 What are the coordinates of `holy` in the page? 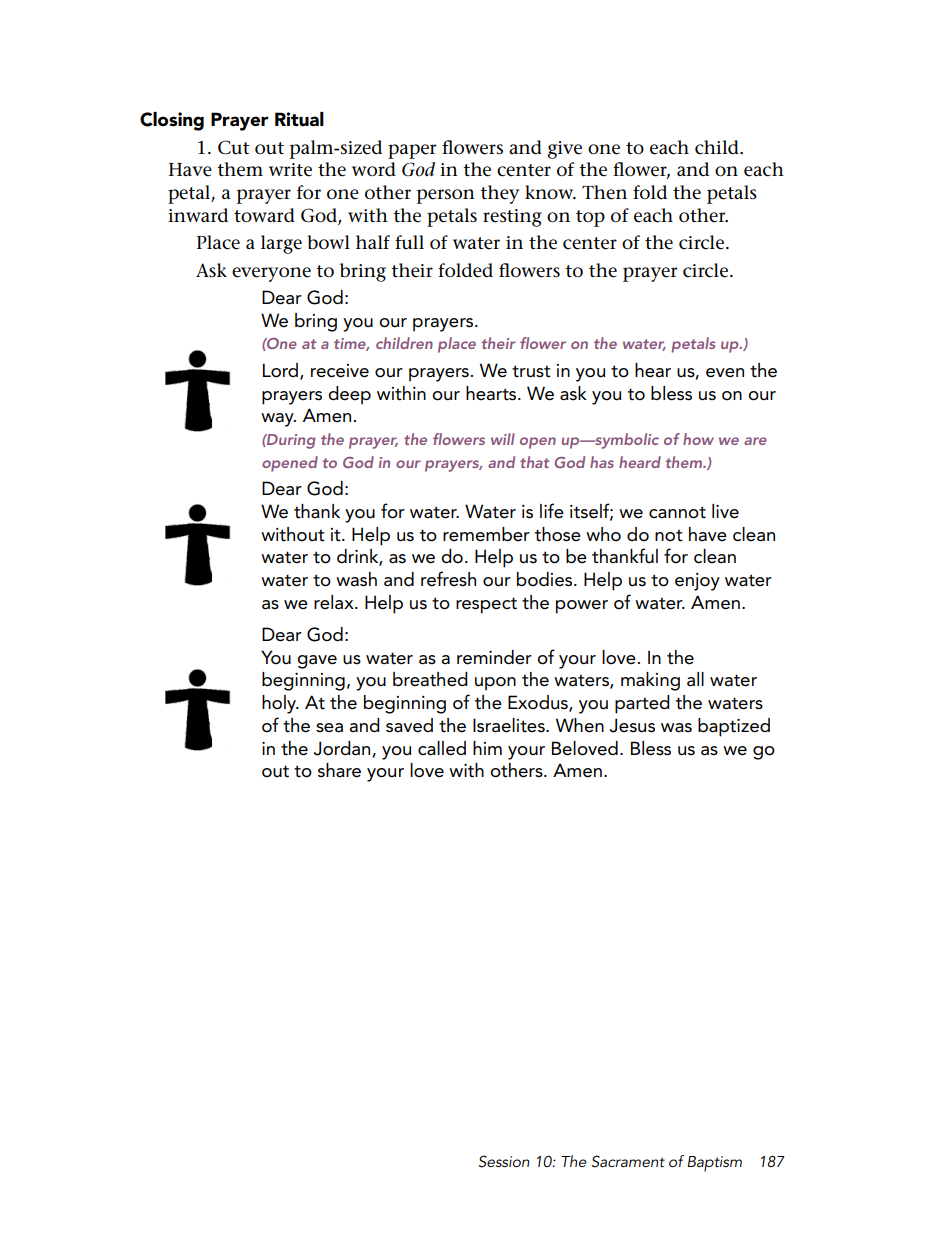 It's located at (280, 704).
